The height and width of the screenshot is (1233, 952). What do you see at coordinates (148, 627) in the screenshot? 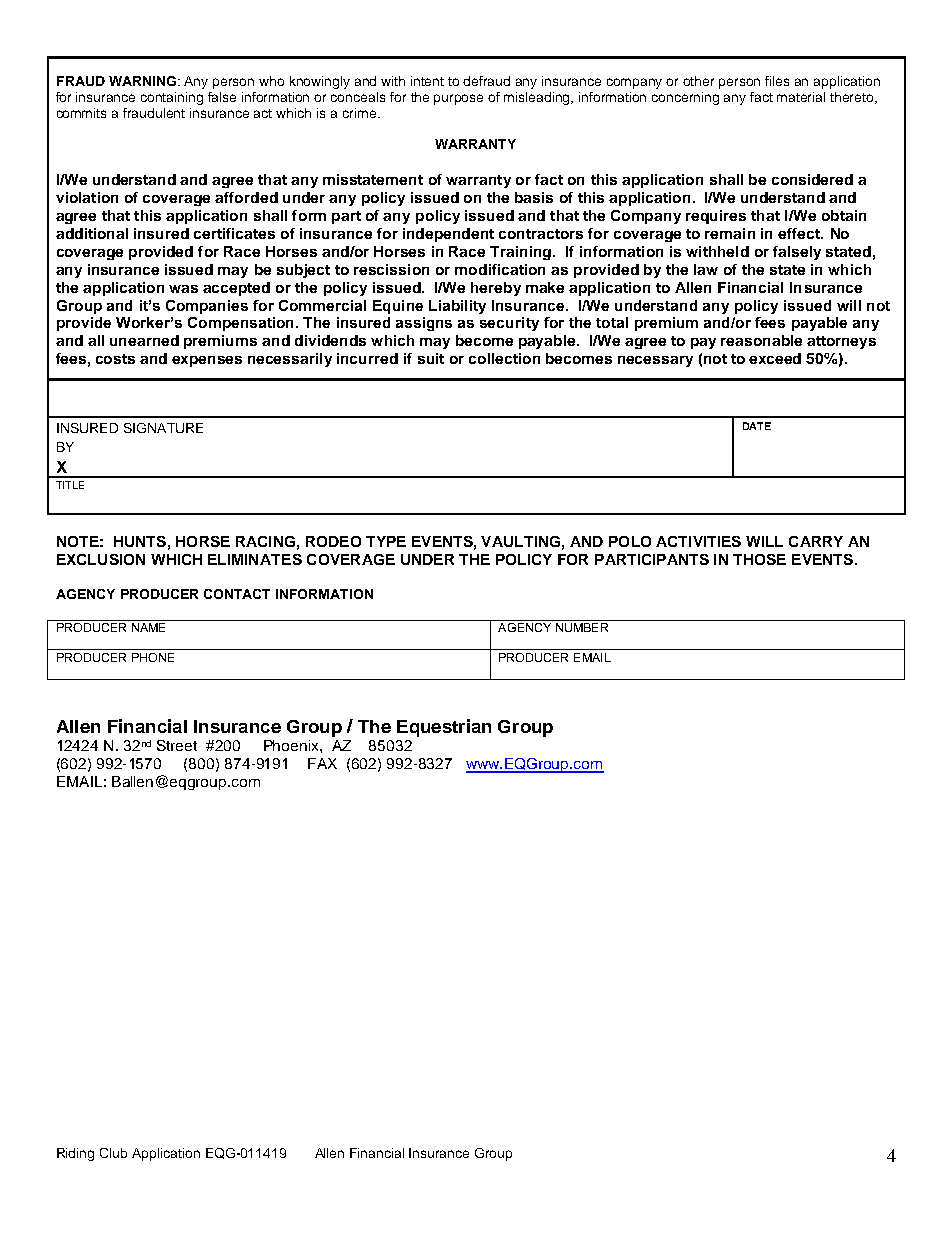
I see `NAME` at bounding box center [148, 627].
